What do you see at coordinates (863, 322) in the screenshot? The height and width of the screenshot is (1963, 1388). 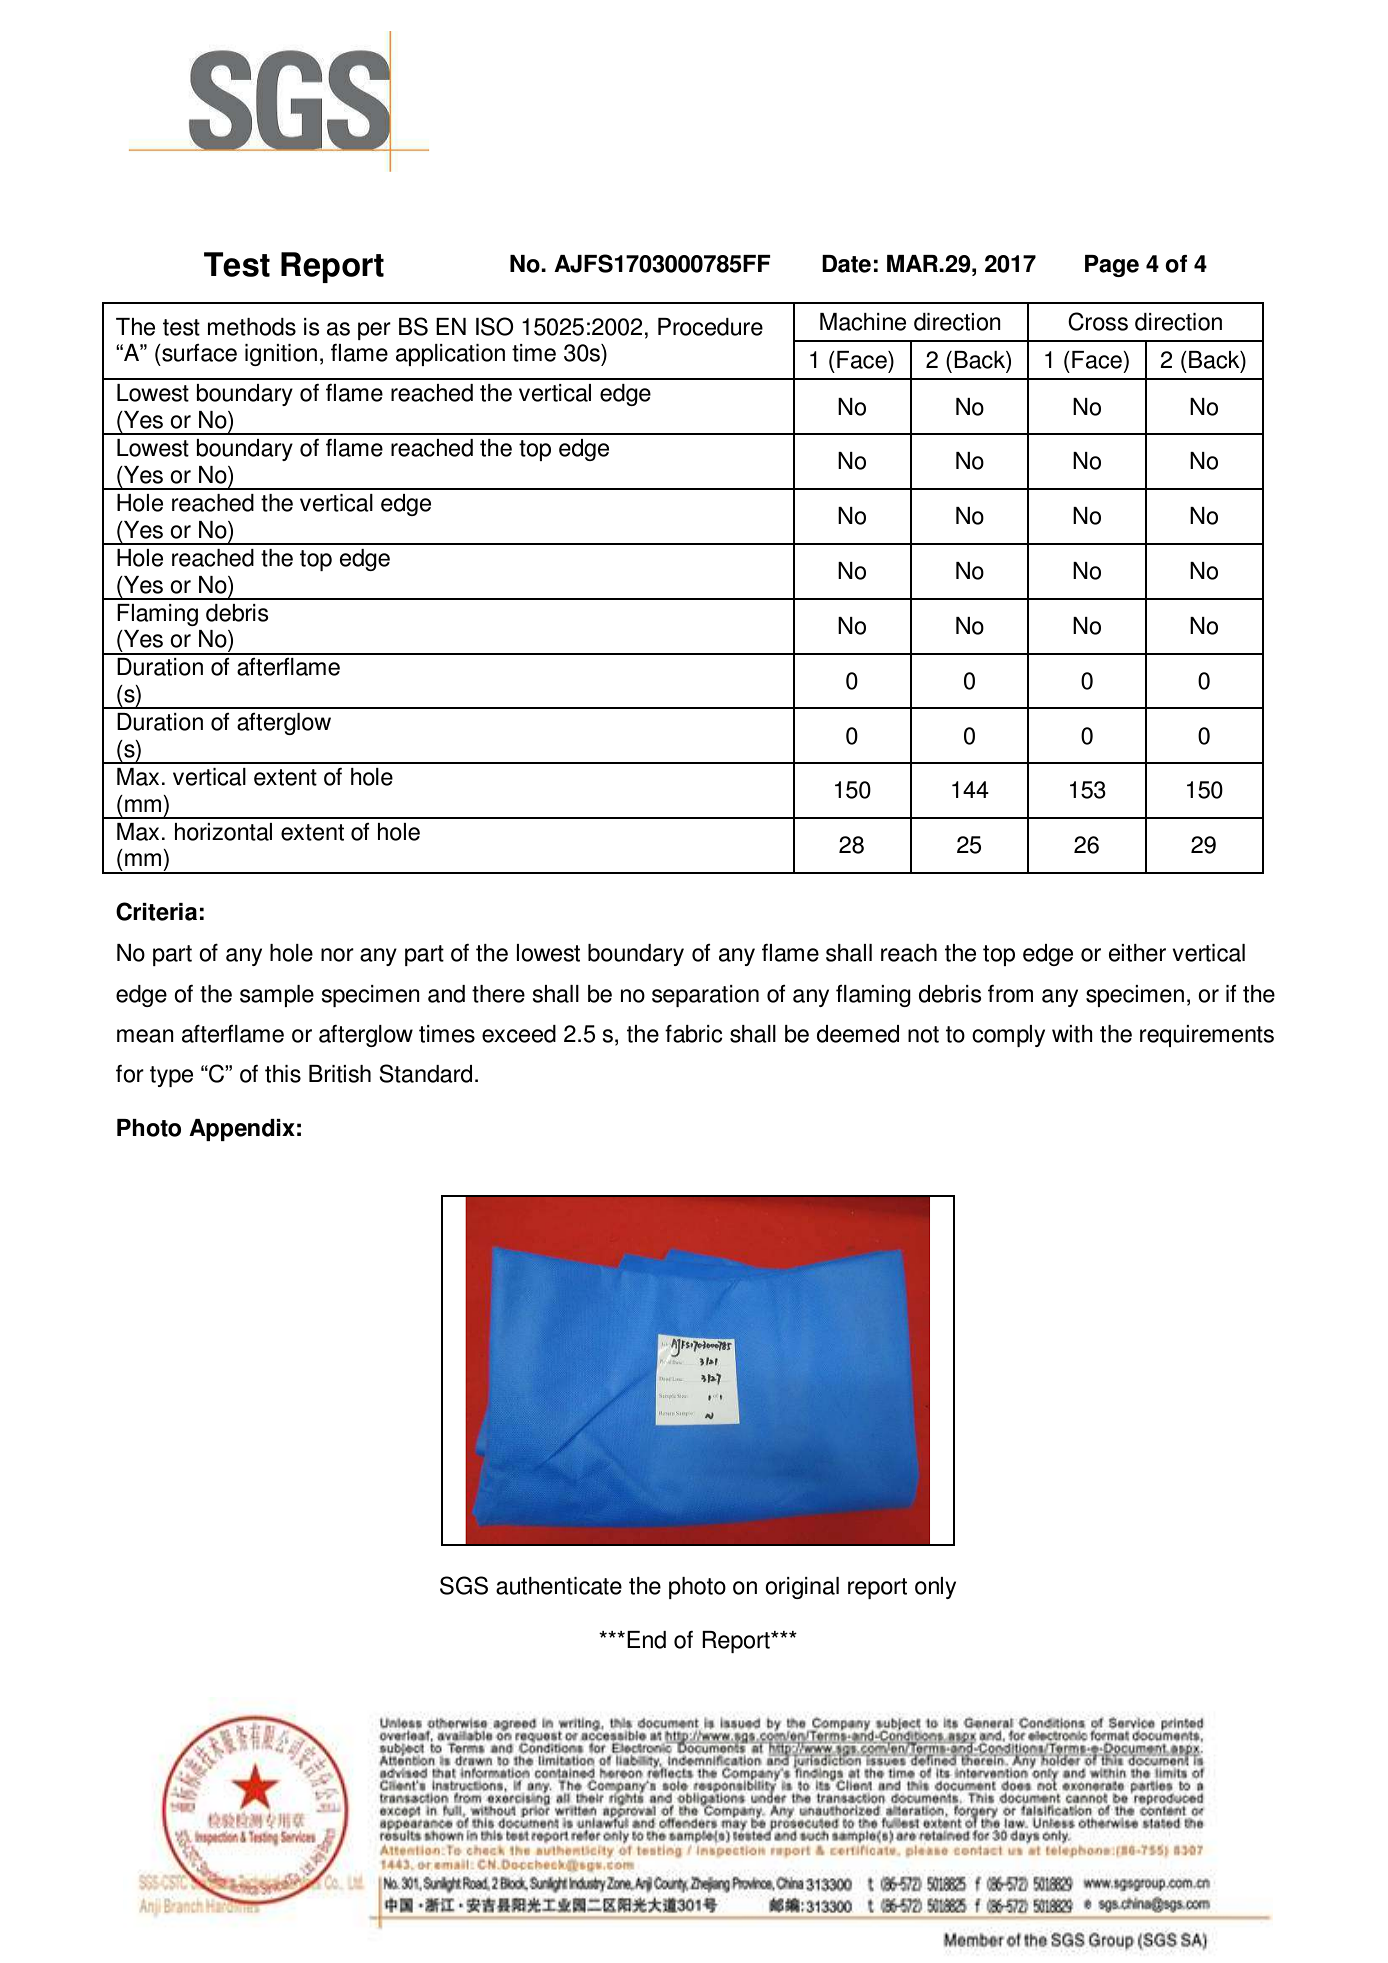 I see `Machine` at bounding box center [863, 322].
